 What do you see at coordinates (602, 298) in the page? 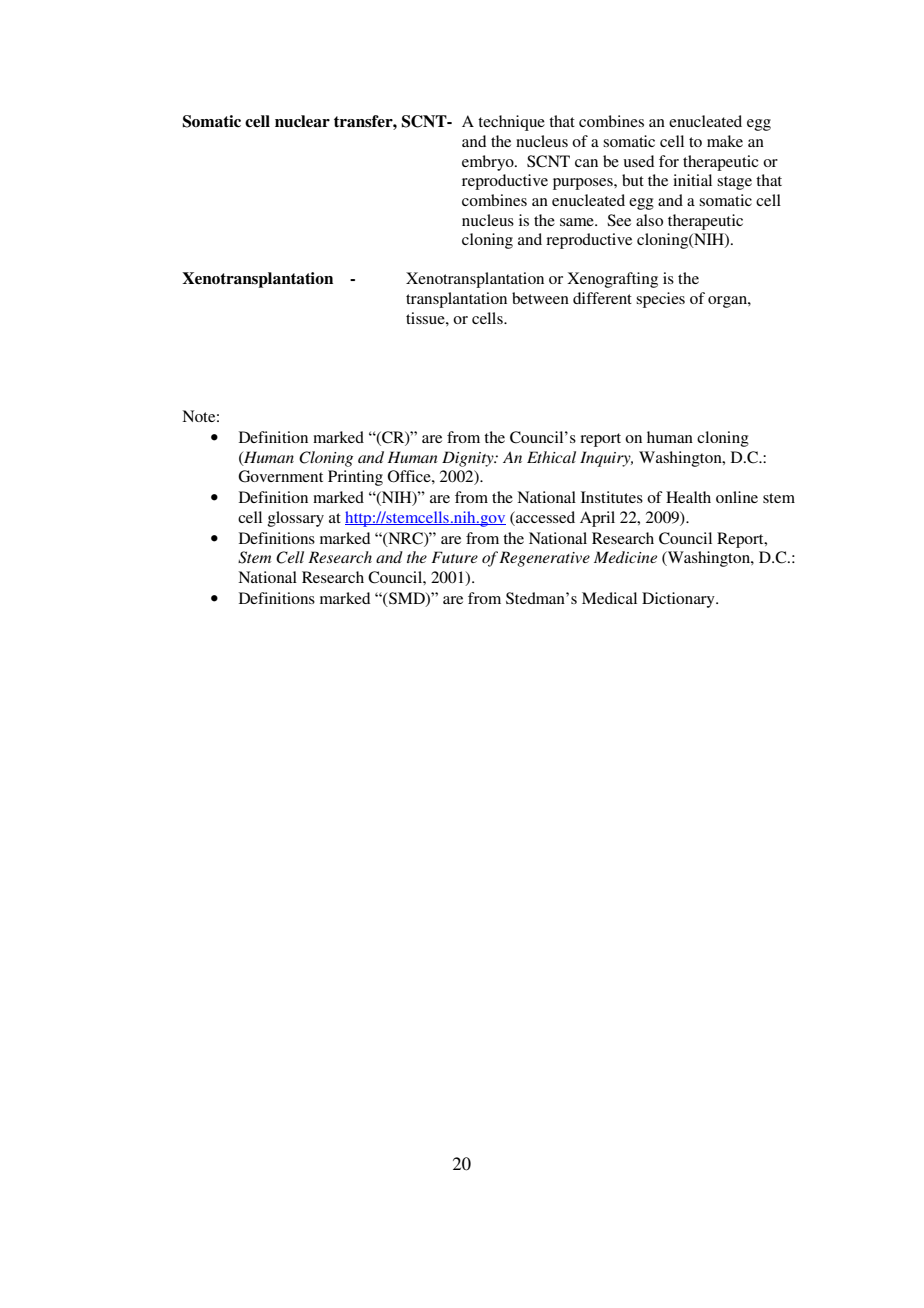
I see `different` at bounding box center [602, 298].
